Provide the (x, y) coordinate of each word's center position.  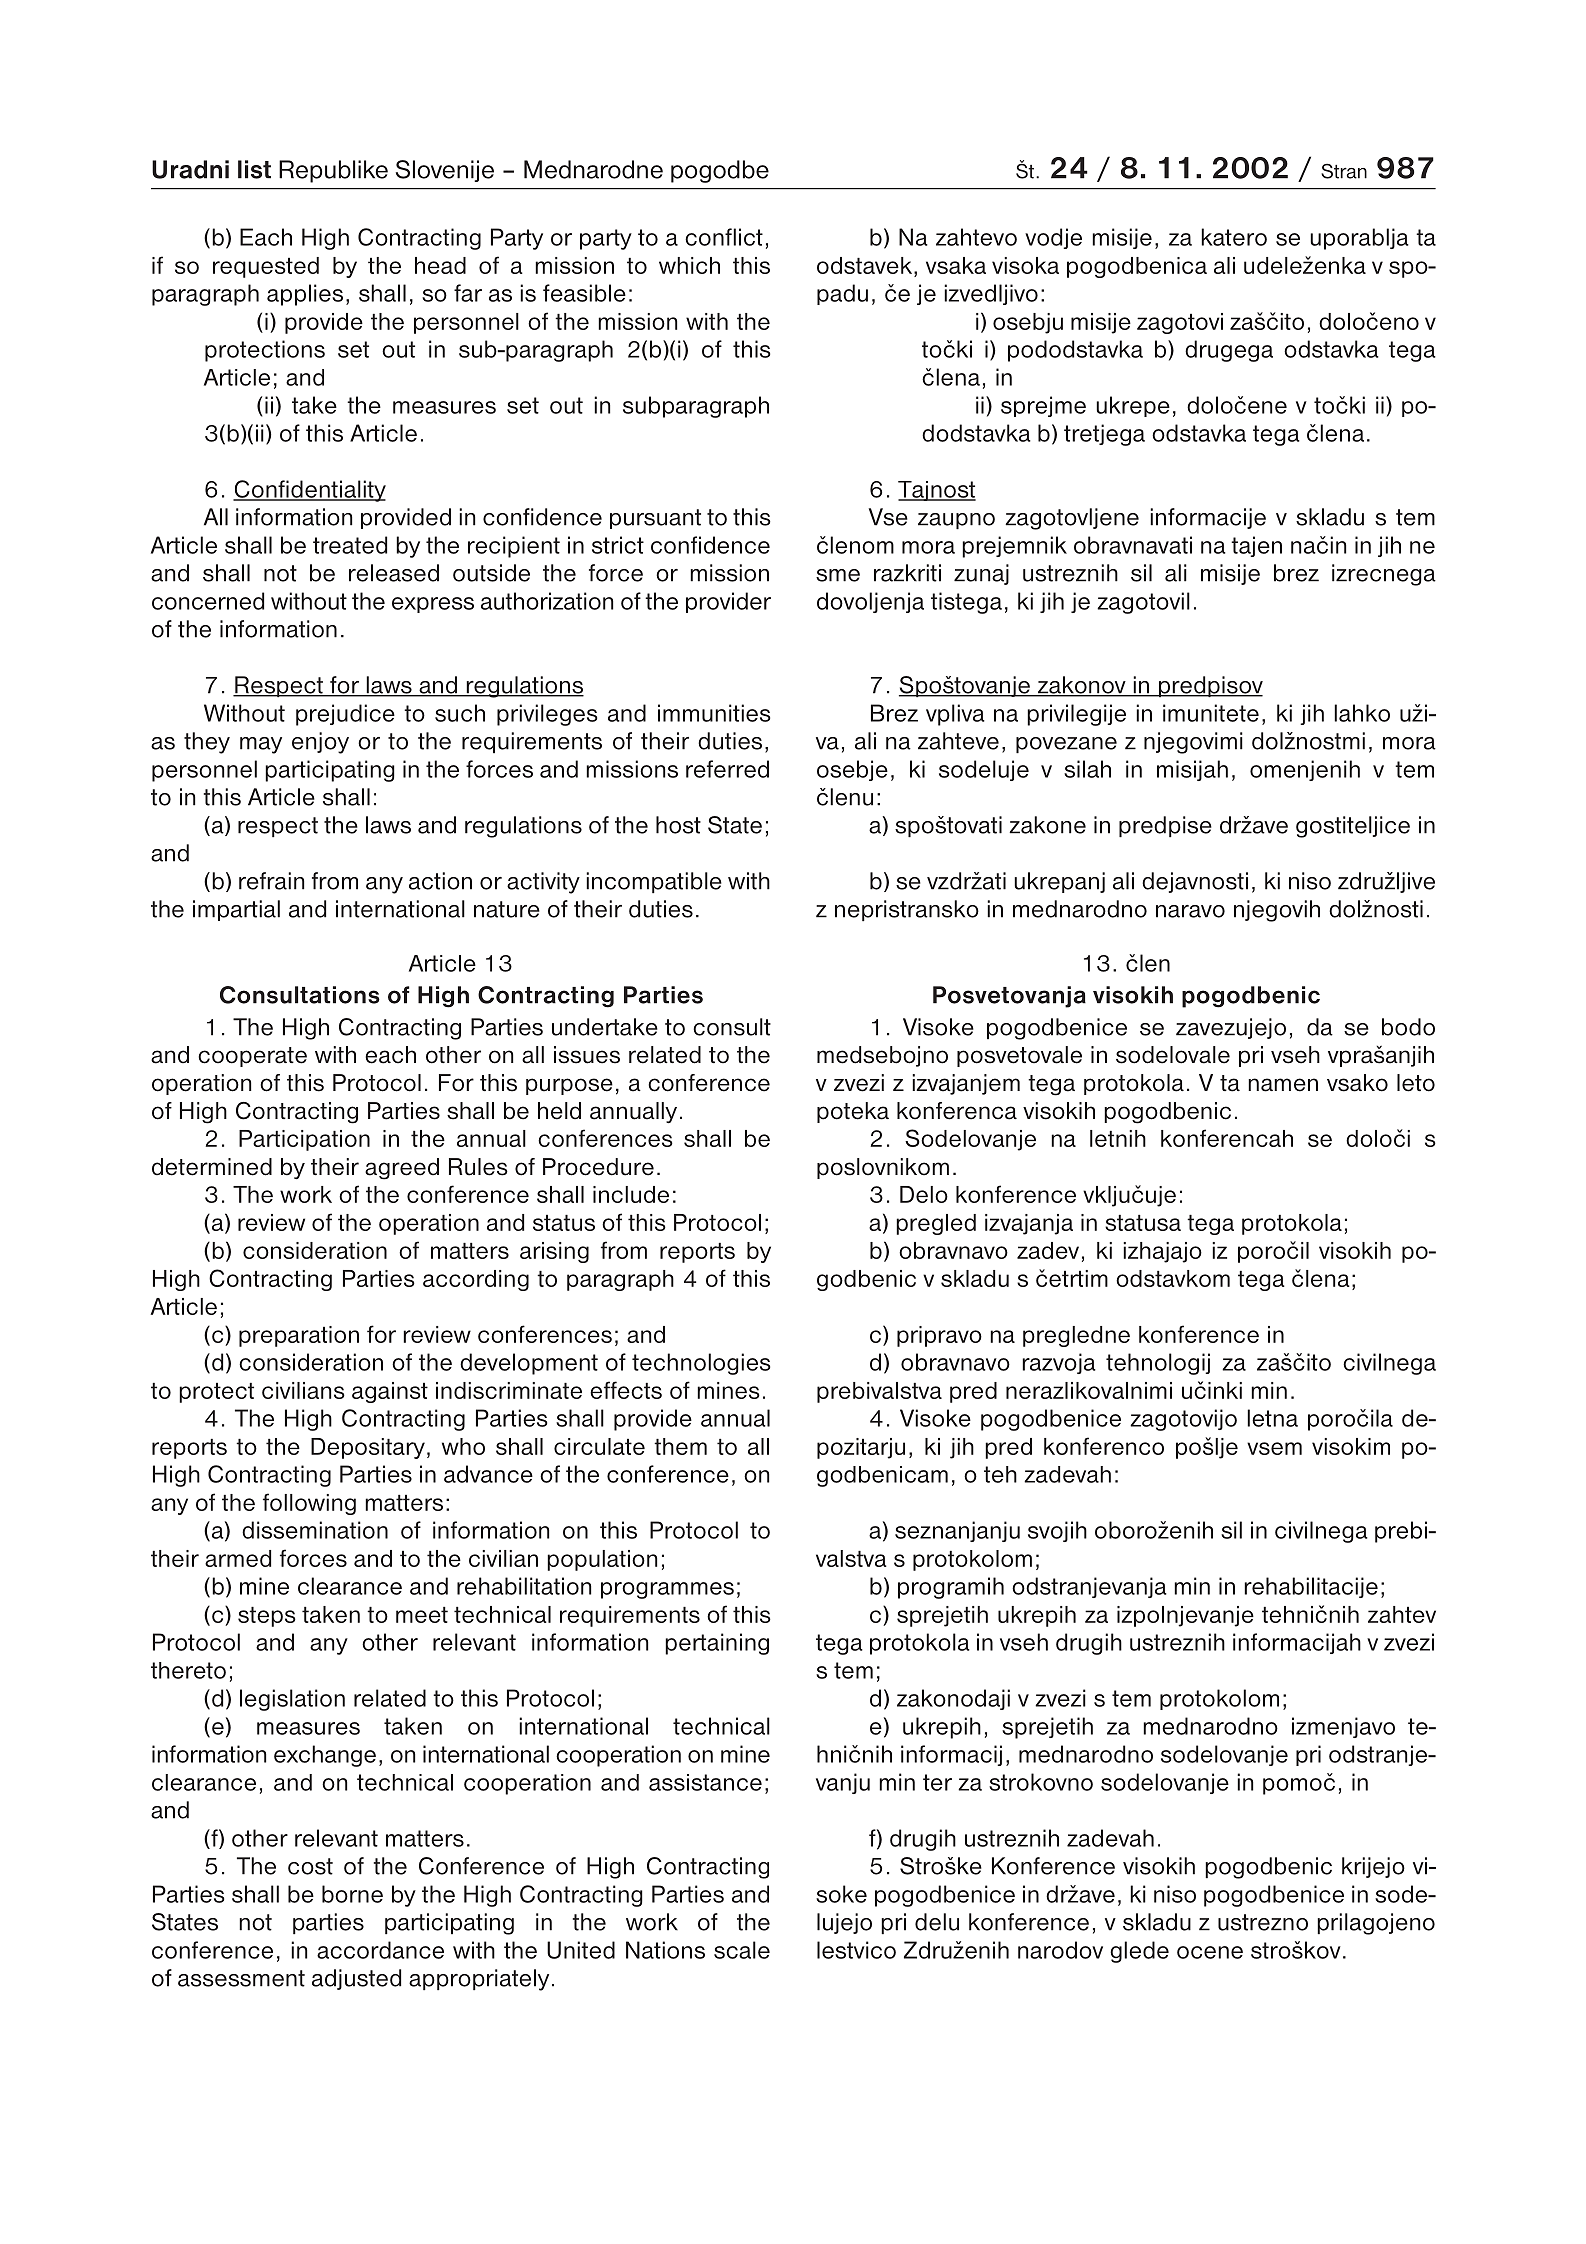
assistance (705, 1782)
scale (742, 1950)
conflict (724, 237)
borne (352, 1894)
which (689, 265)
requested (266, 267)
